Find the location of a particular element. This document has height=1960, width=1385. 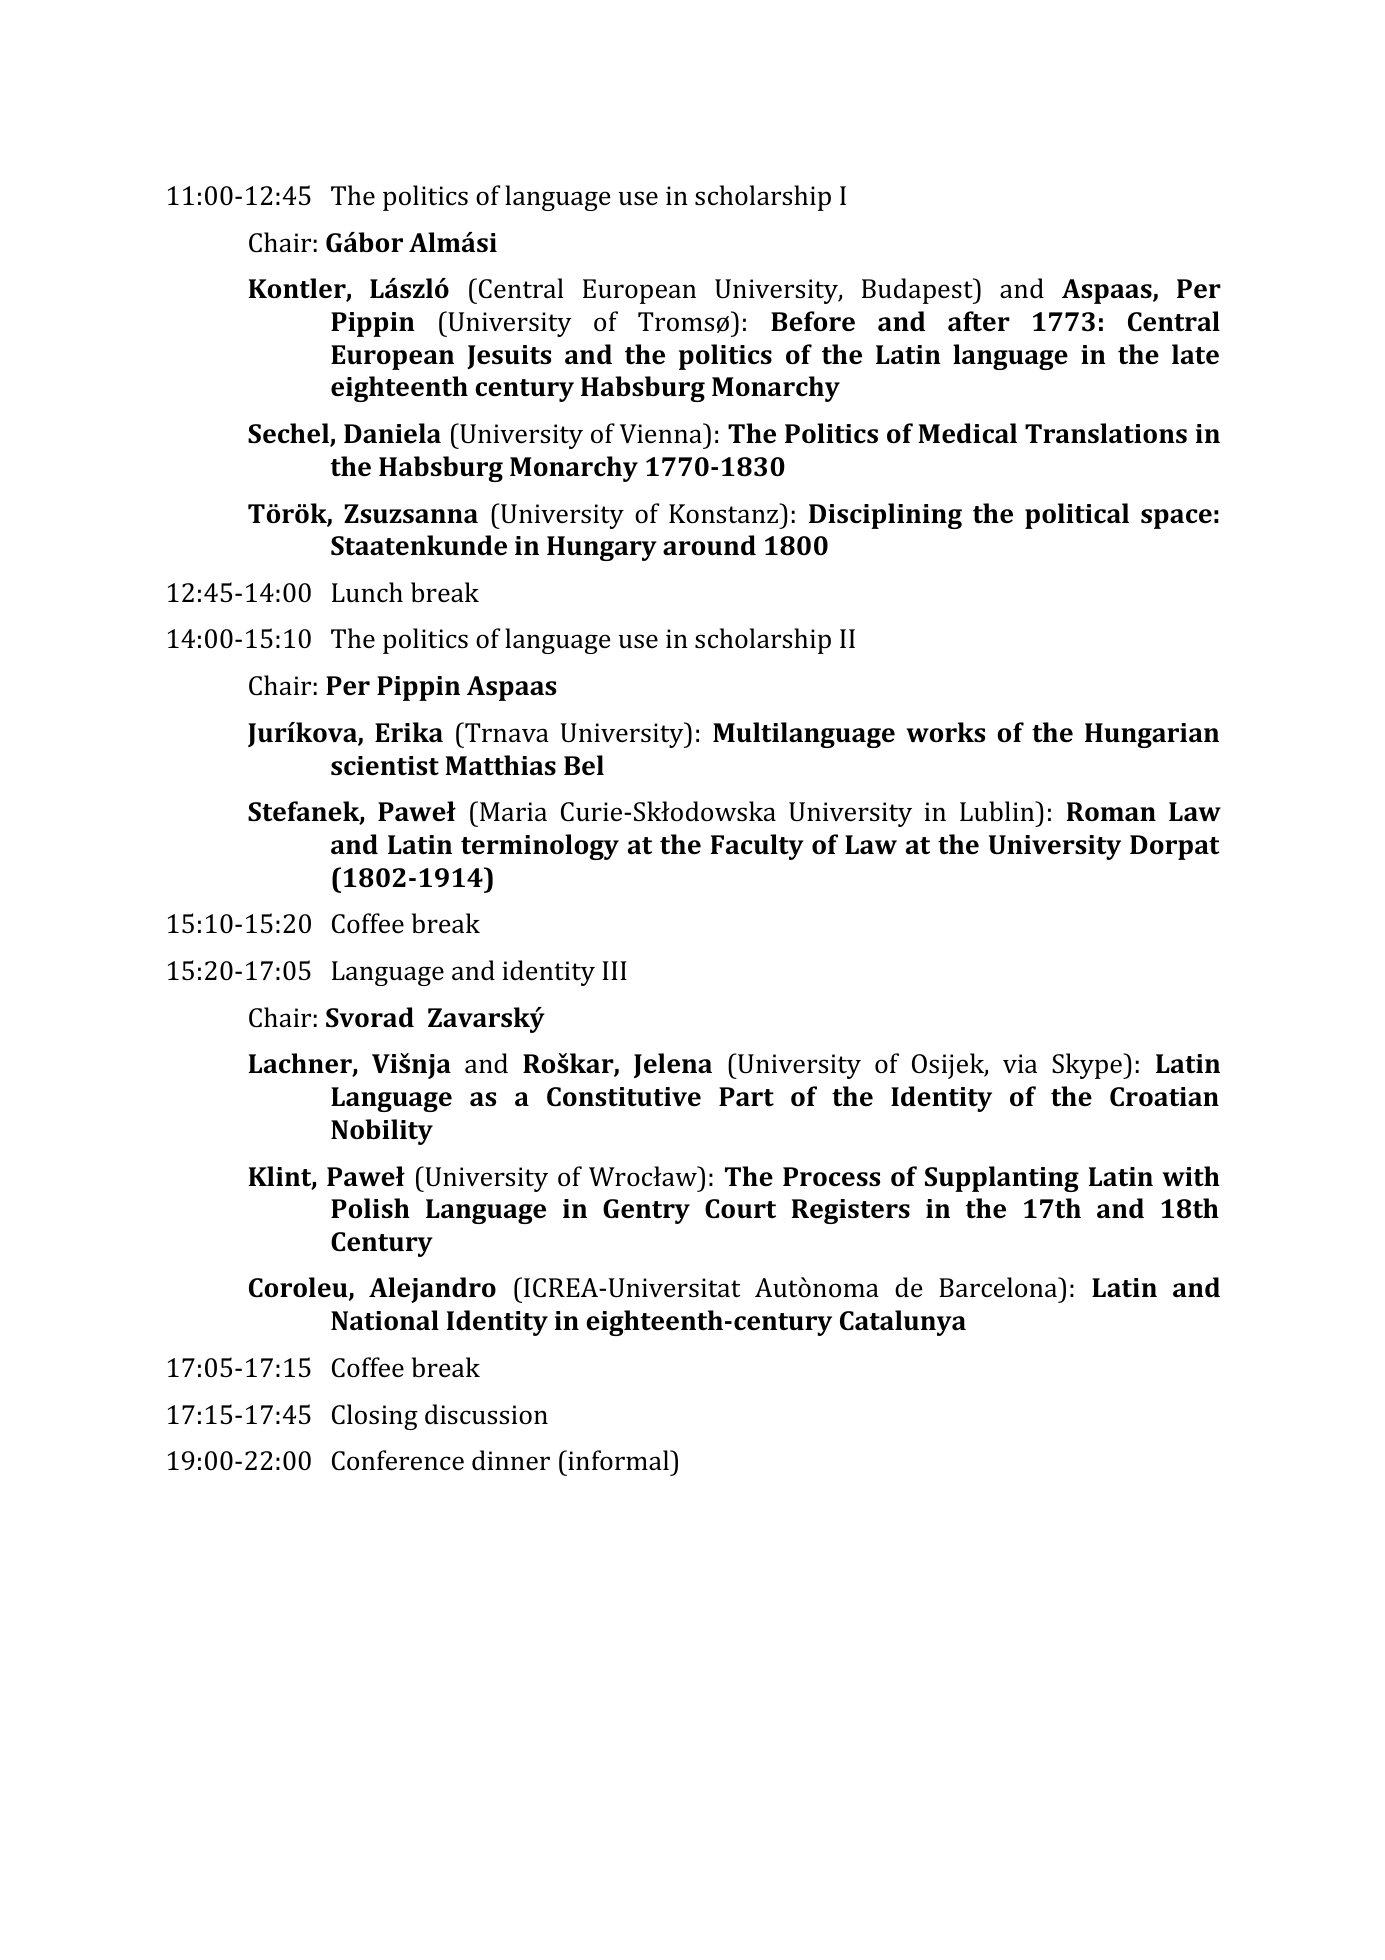

Process is located at coordinates (831, 1177).
